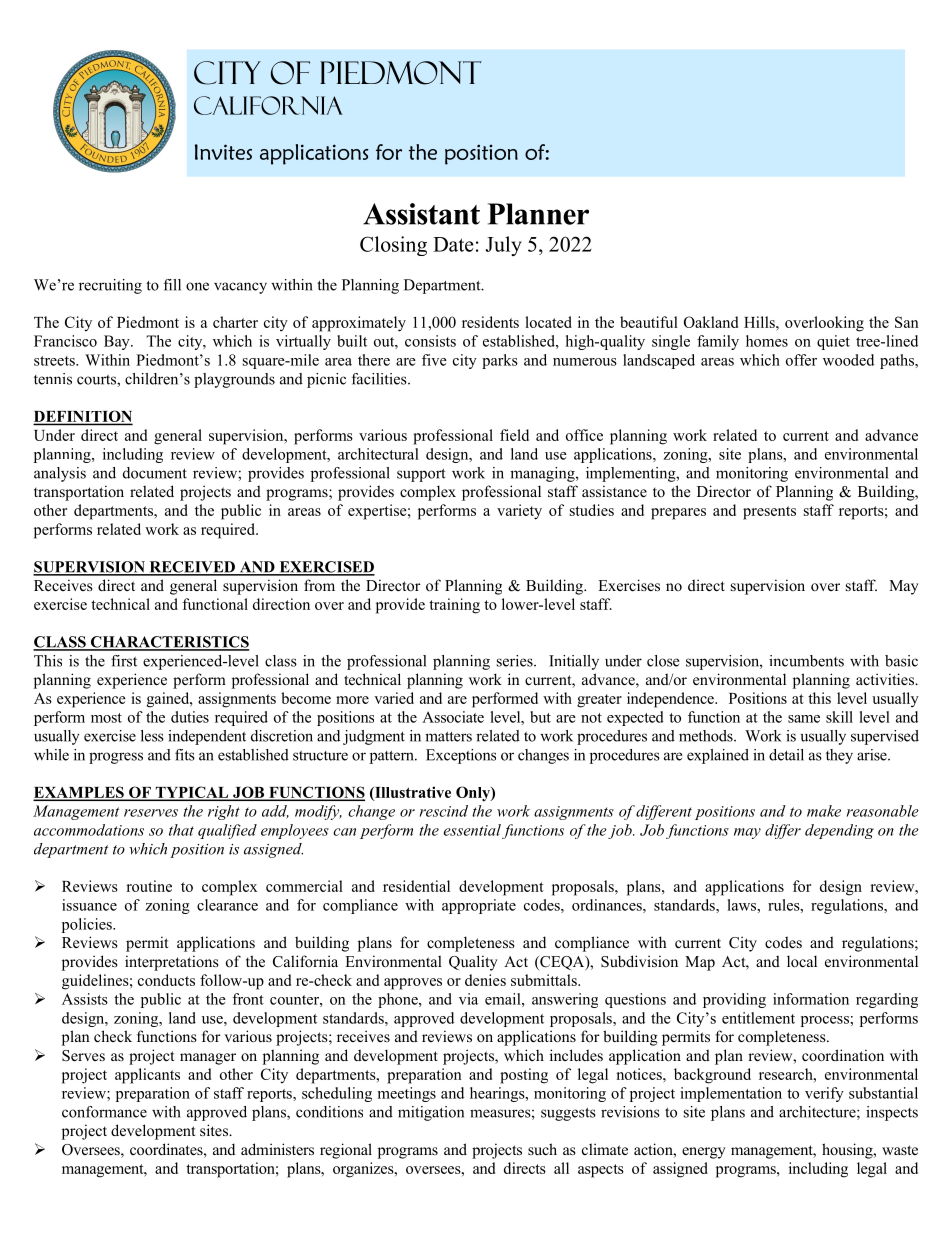 The width and height of the image is (952, 1233). What do you see at coordinates (806, 661) in the image?
I see `incumbents` at bounding box center [806, 661].
